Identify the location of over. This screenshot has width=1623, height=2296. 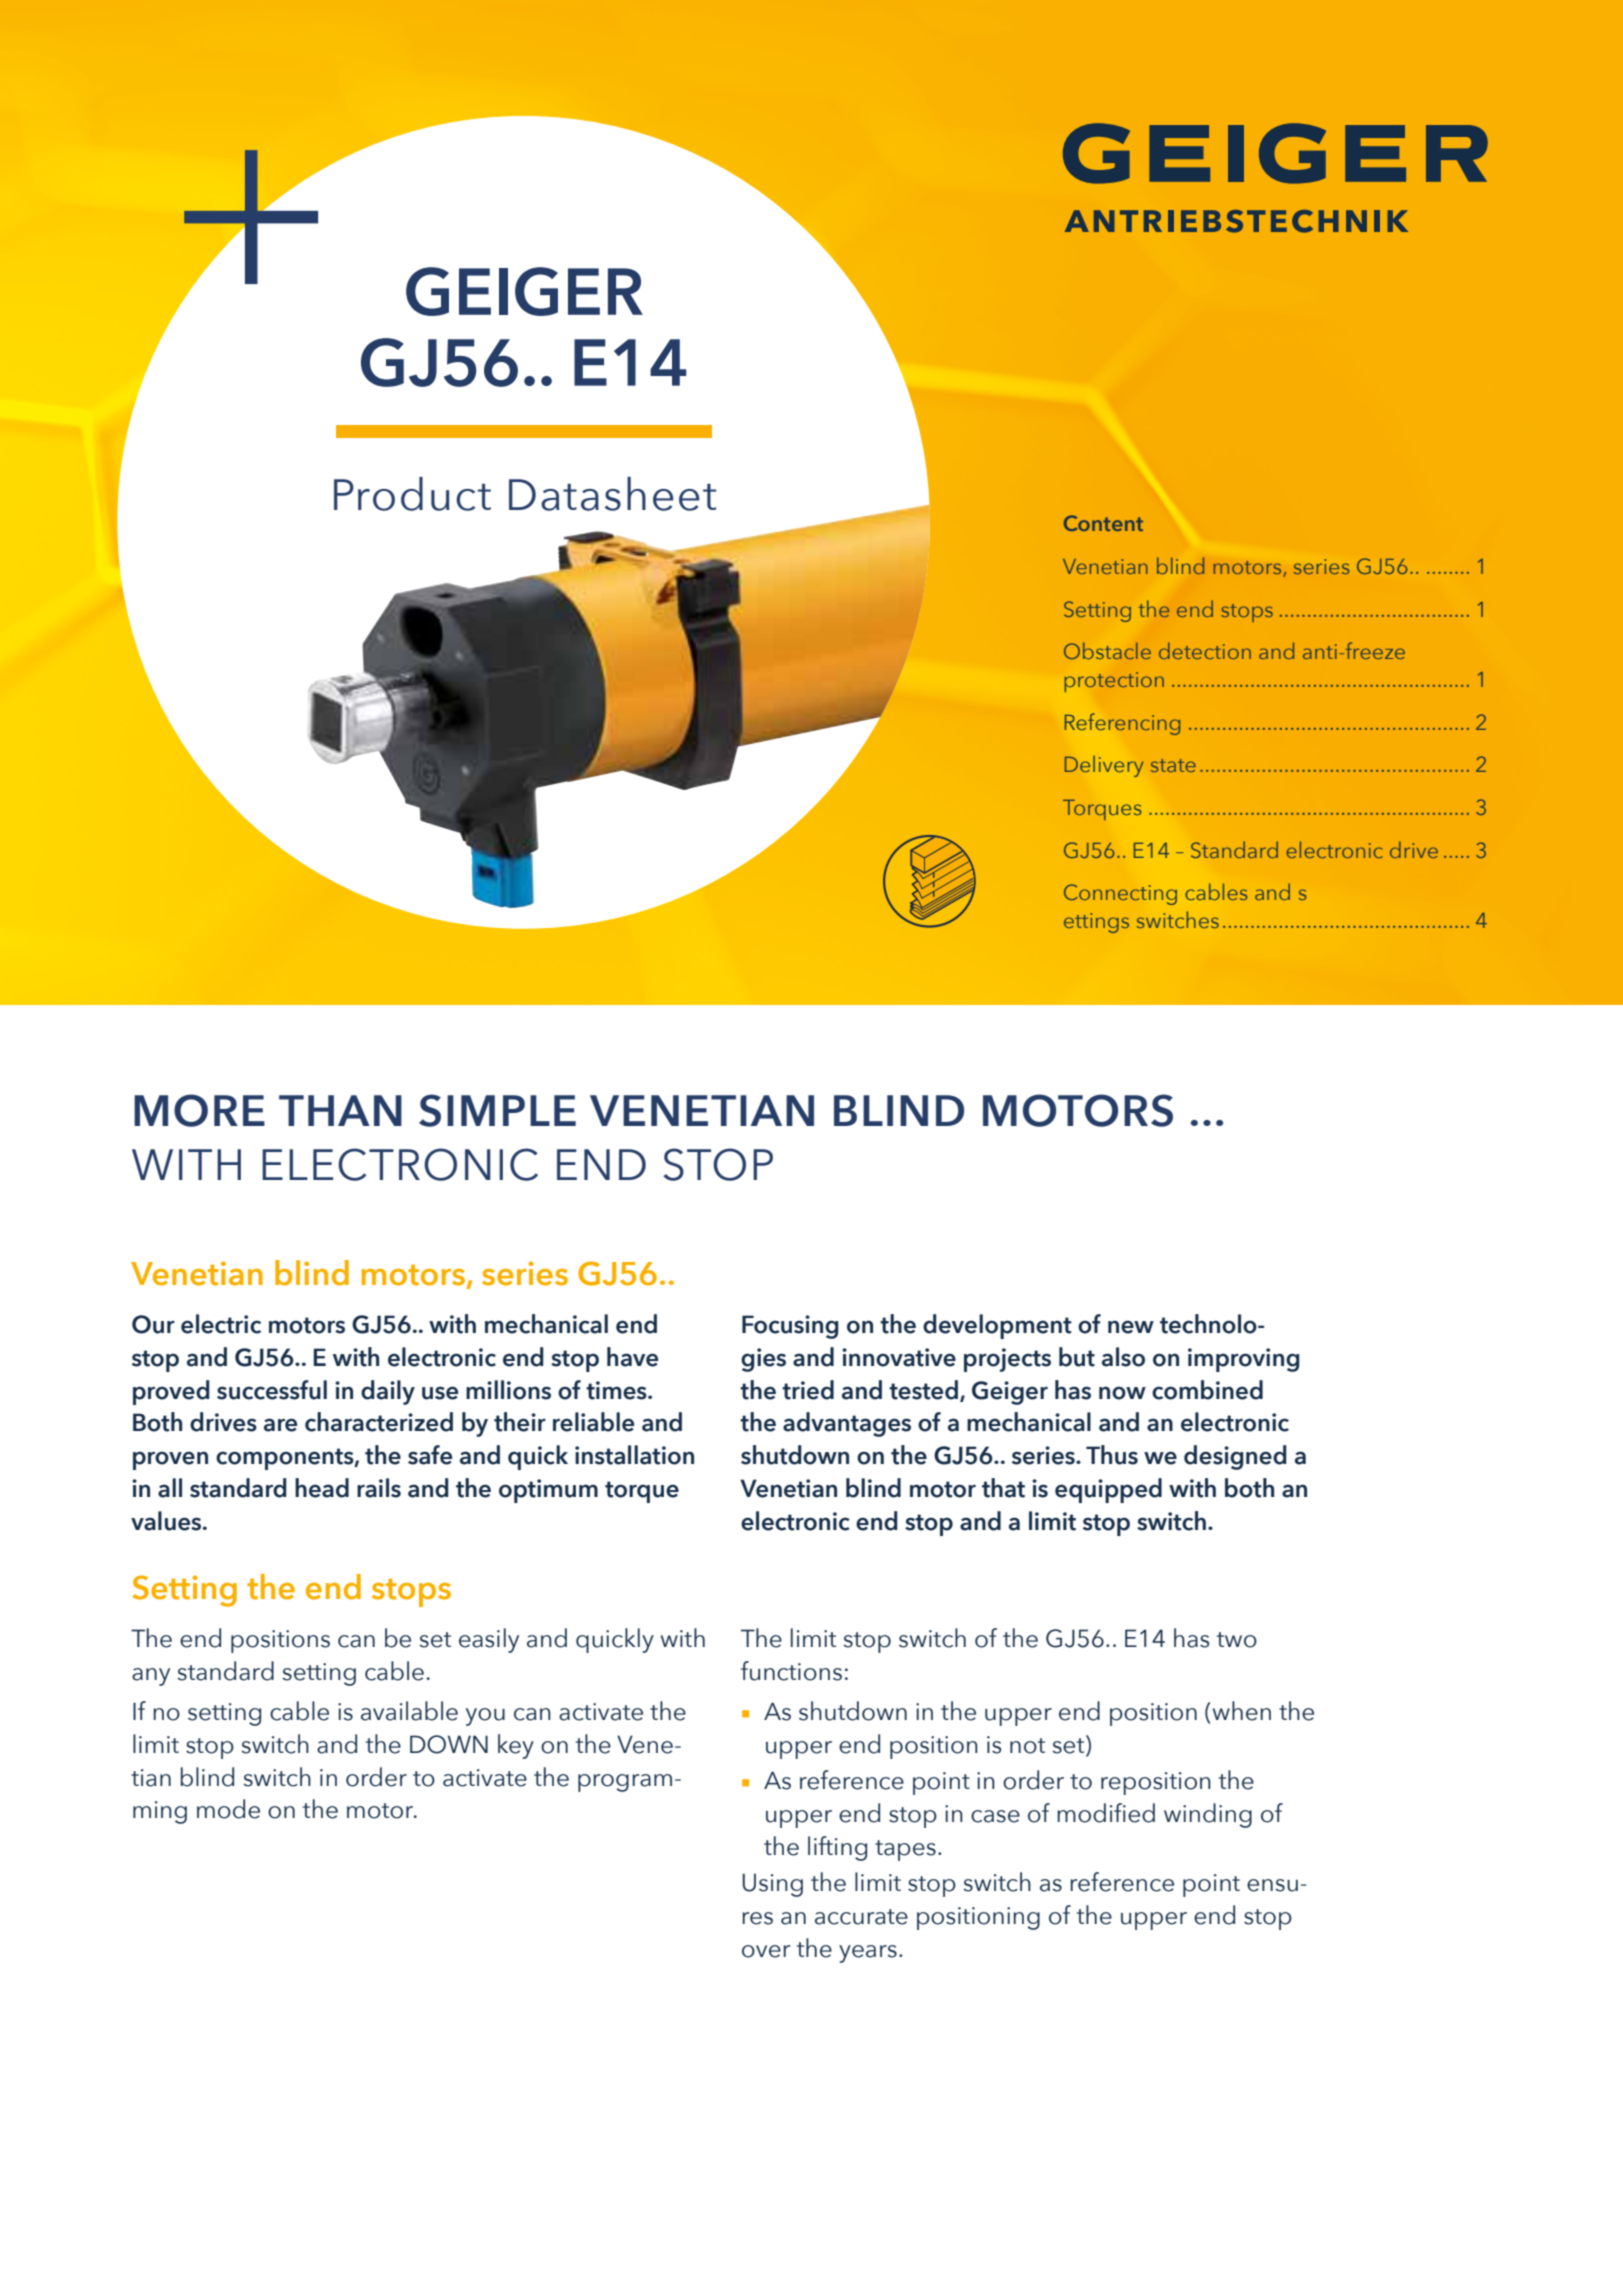
(766, 1951).
